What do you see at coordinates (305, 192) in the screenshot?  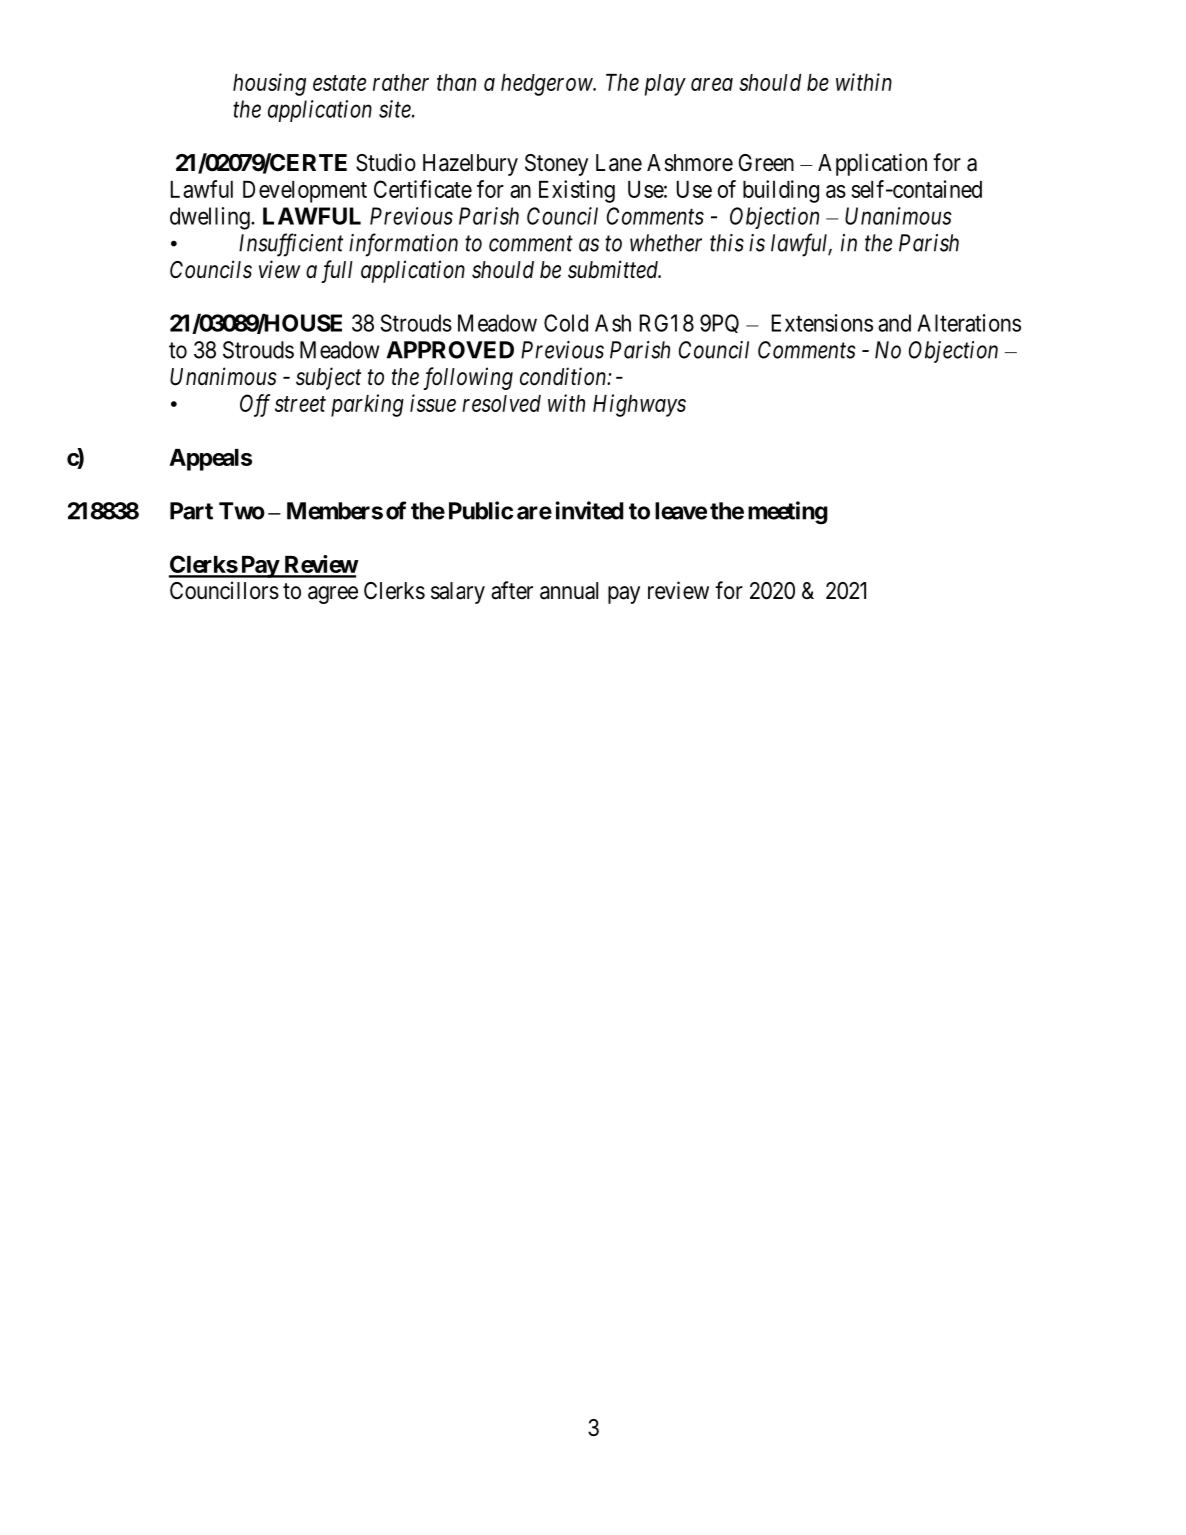 I see `Development` at bounding box center [305, 192].
